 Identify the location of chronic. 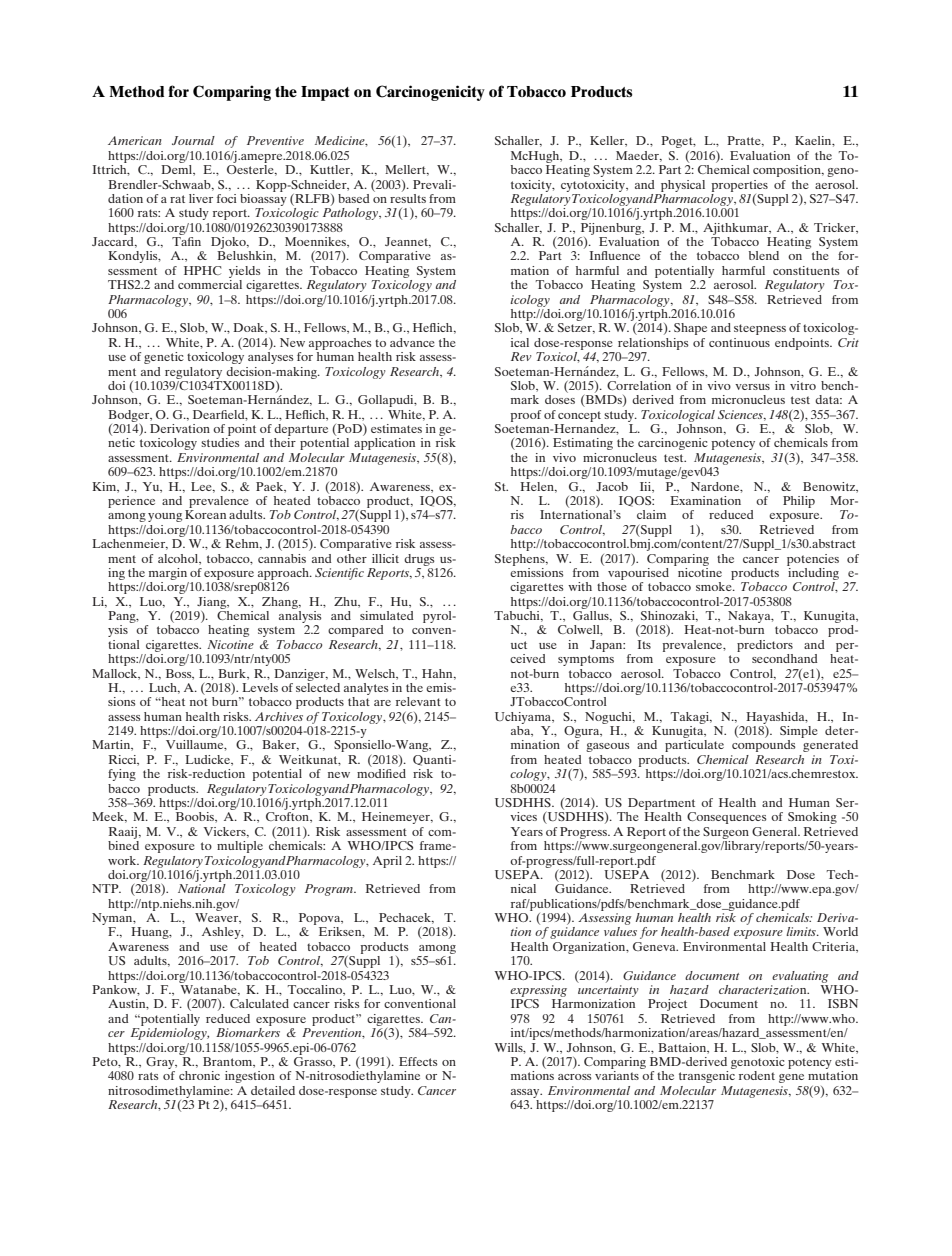
(199, 1075).
